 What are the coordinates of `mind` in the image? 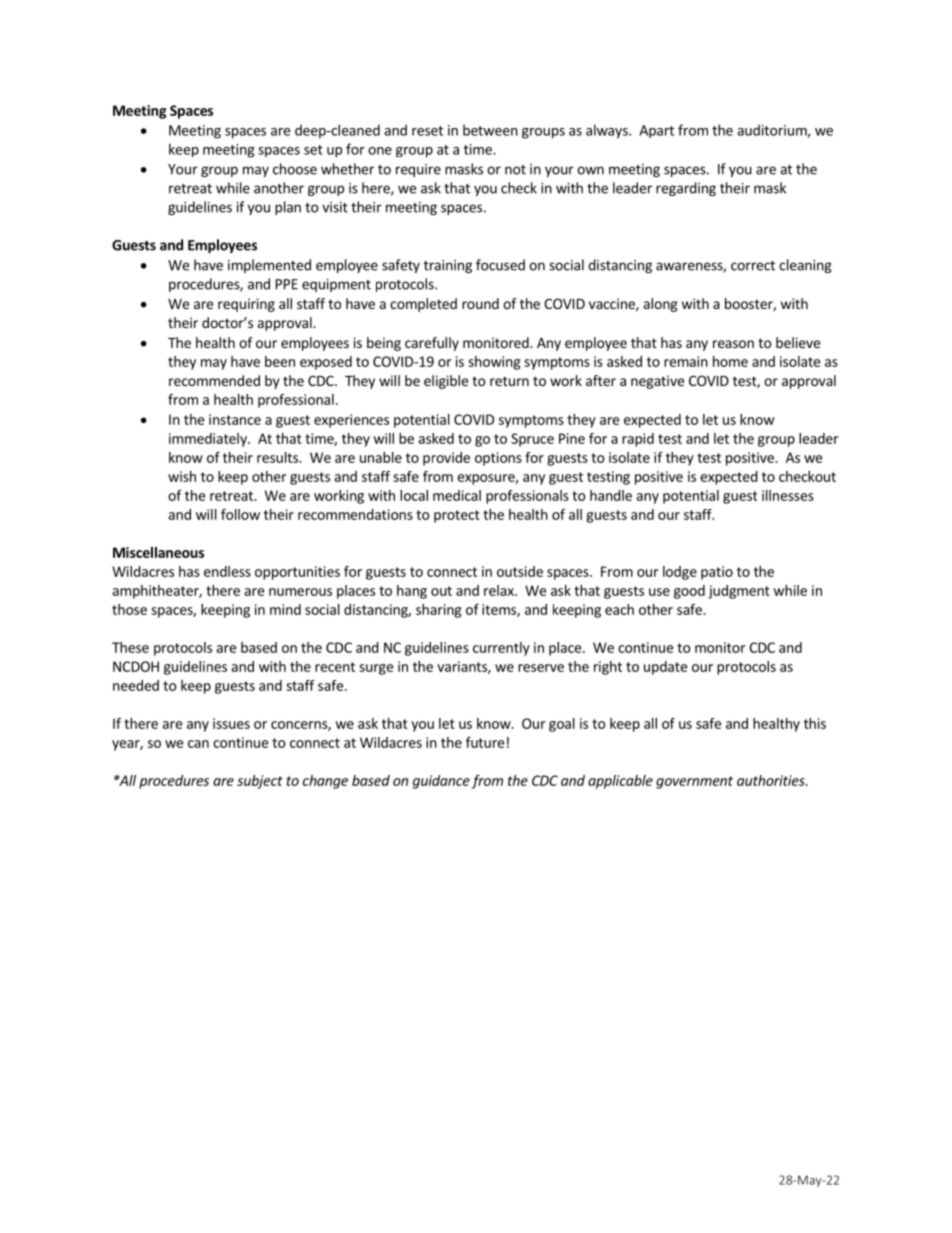 It's located at (285, 609).
